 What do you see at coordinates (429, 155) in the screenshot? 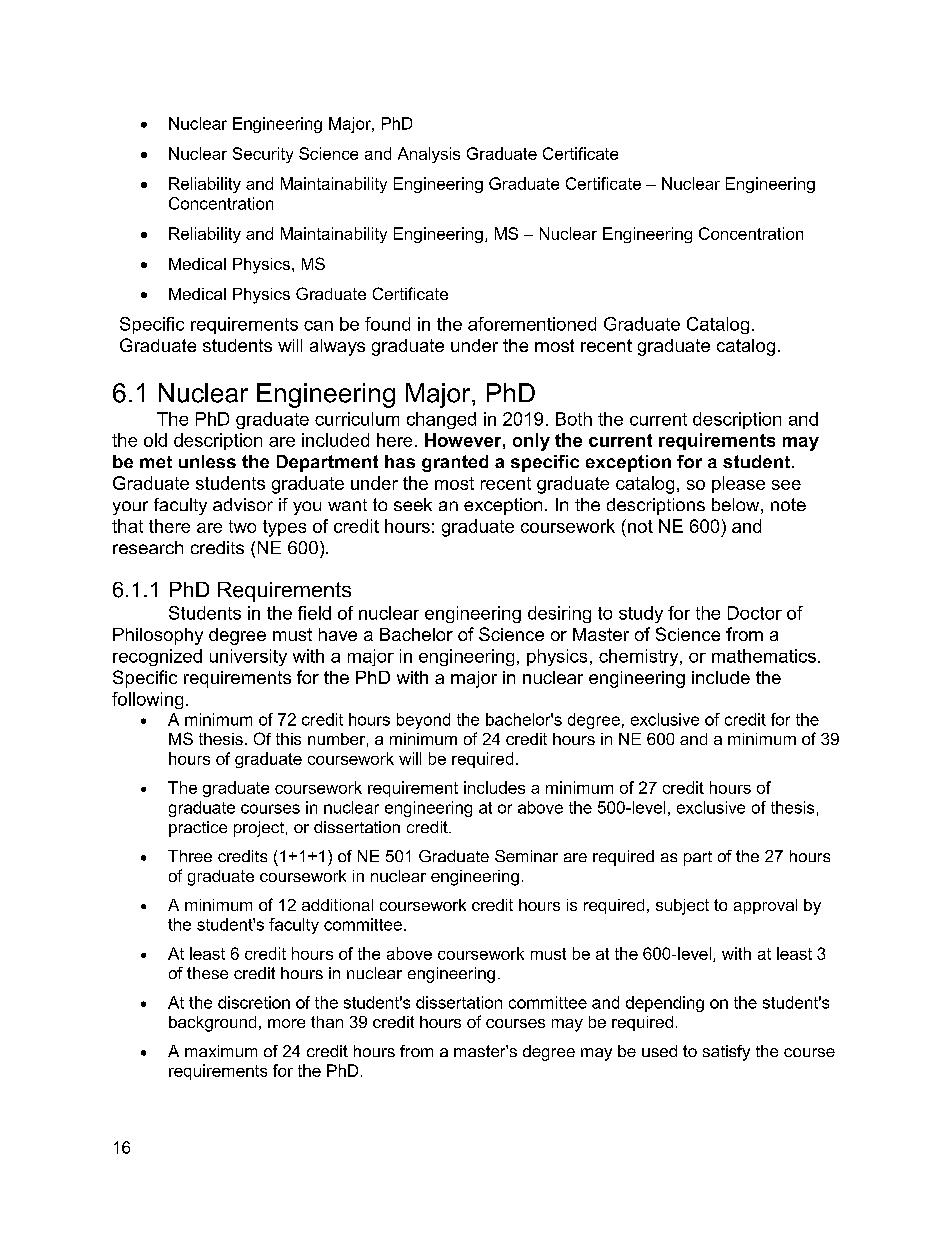
I see `Analysis` at bounding box center [429, 155].
